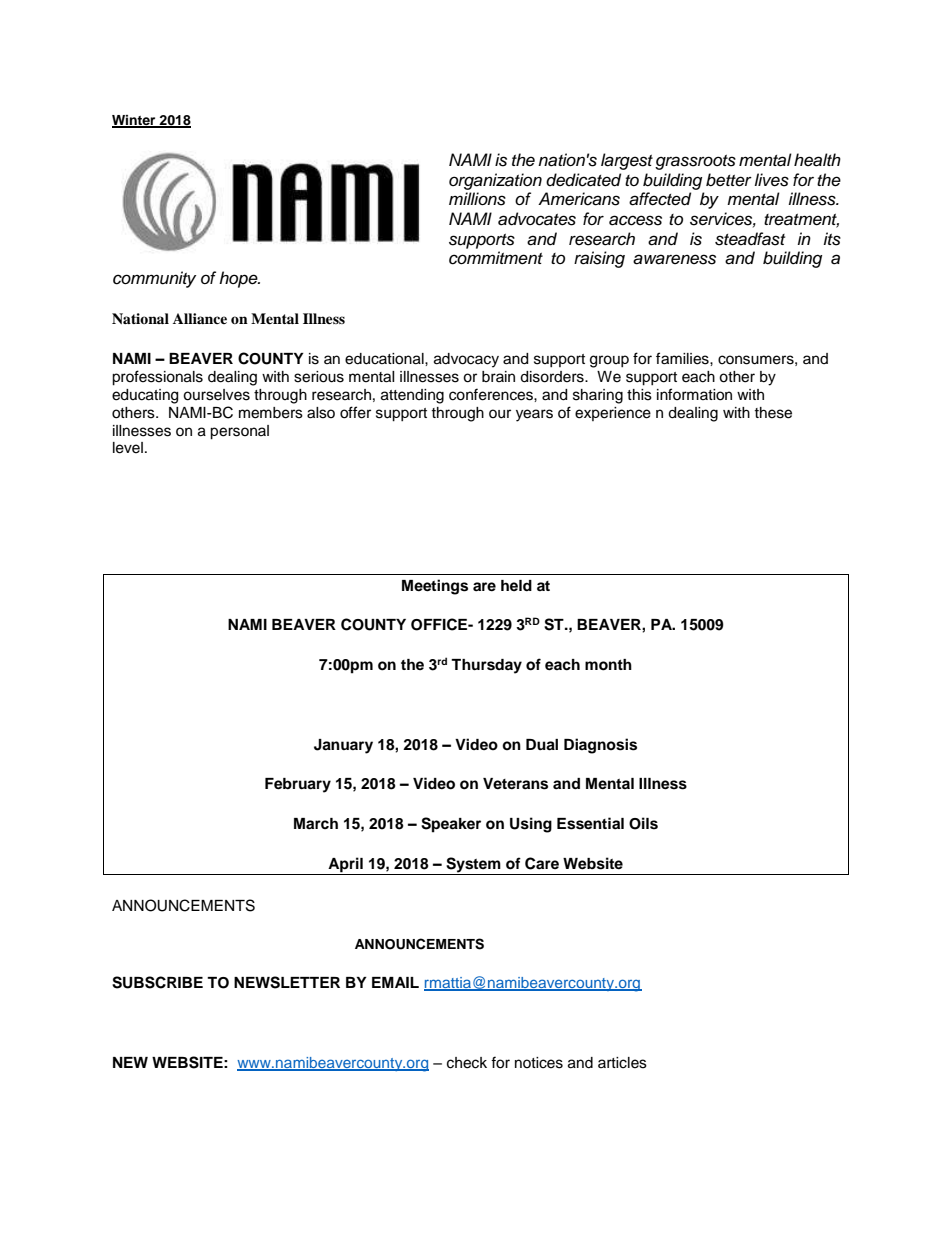 Image resolution: width=952 pixels, height=1233 pixels. Describe the element at coordinates (157, 982) in the screenshot. I see `SUBSCRIBE` at that location.
